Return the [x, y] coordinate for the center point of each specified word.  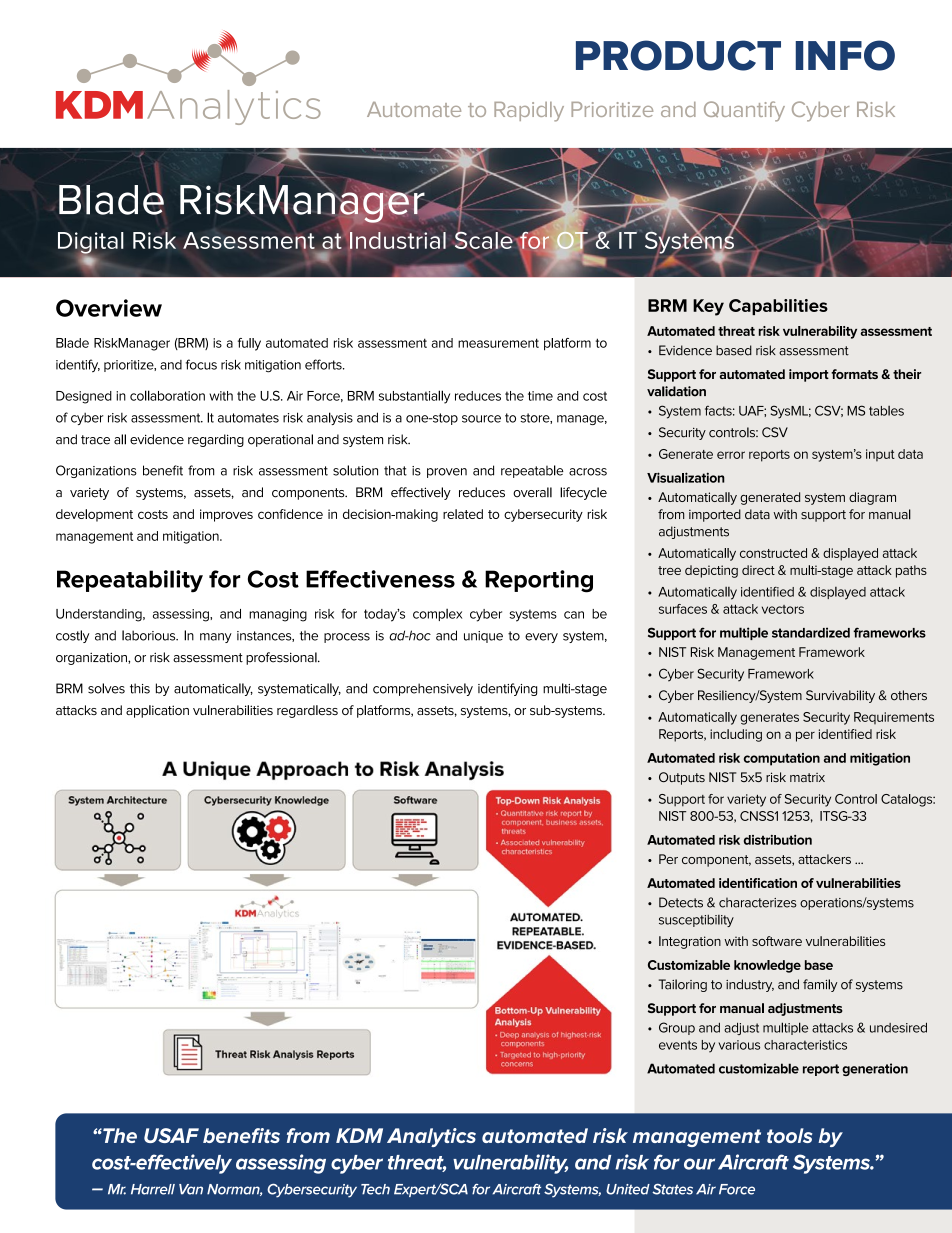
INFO [845, 55]
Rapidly [529, 112]
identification [758, 883]
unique [483, 637]
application [157, 711]
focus [201, 364]
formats [854, 374]
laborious [150, 635]
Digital [91, 244]
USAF [171, 1135]
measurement [498, 343]
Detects [681, 902]
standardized [811, 632]
